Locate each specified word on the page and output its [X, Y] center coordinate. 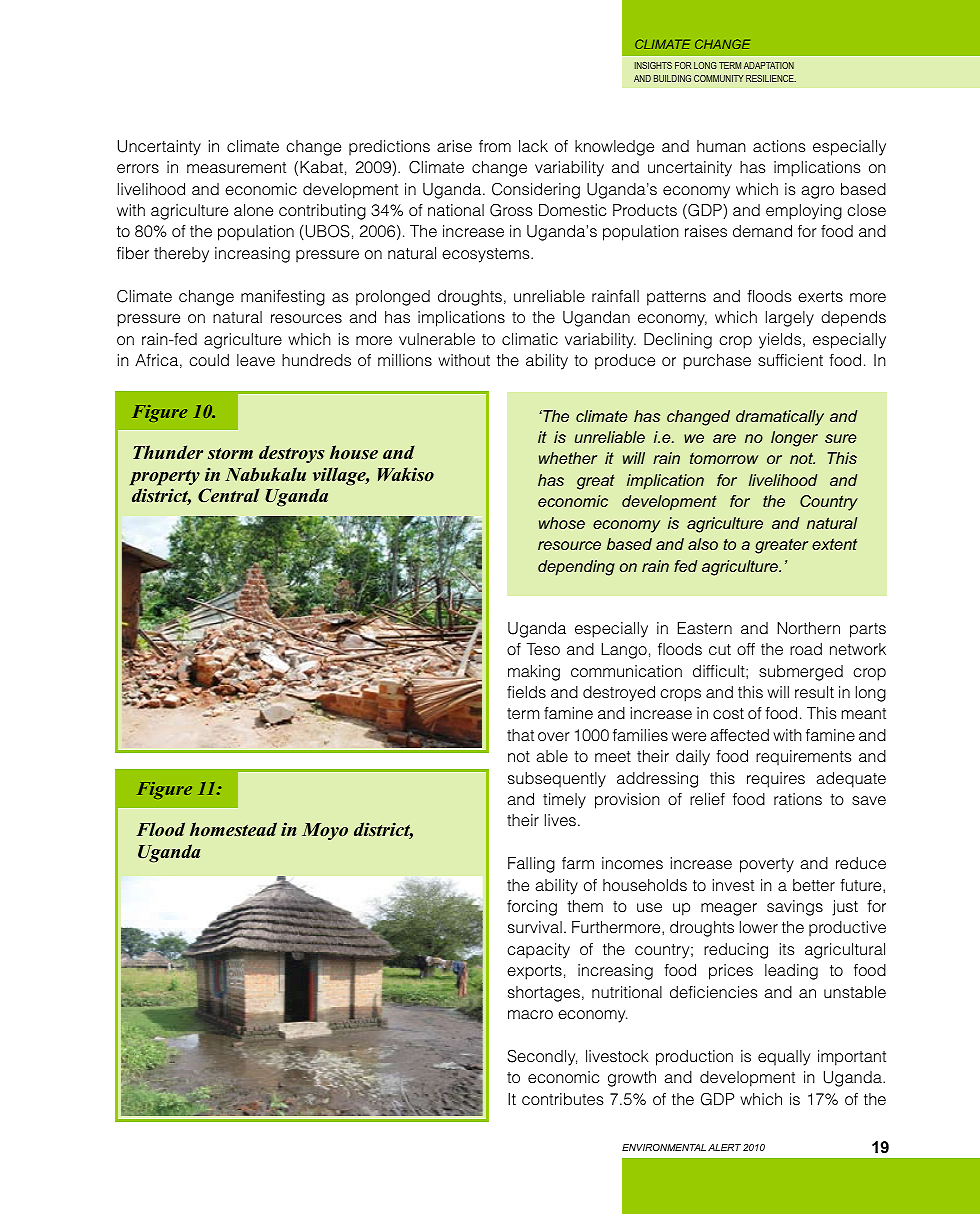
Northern [808, 628]
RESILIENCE [771, 78]
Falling [531, 865]
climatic [530, 339]
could [209, 360]
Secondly [542, 1057]
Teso [543, 649]
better [814, 885]
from [495, 146]
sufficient [790, 360]
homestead [233, 829]
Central [229, 495]
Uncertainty [159, 148]
